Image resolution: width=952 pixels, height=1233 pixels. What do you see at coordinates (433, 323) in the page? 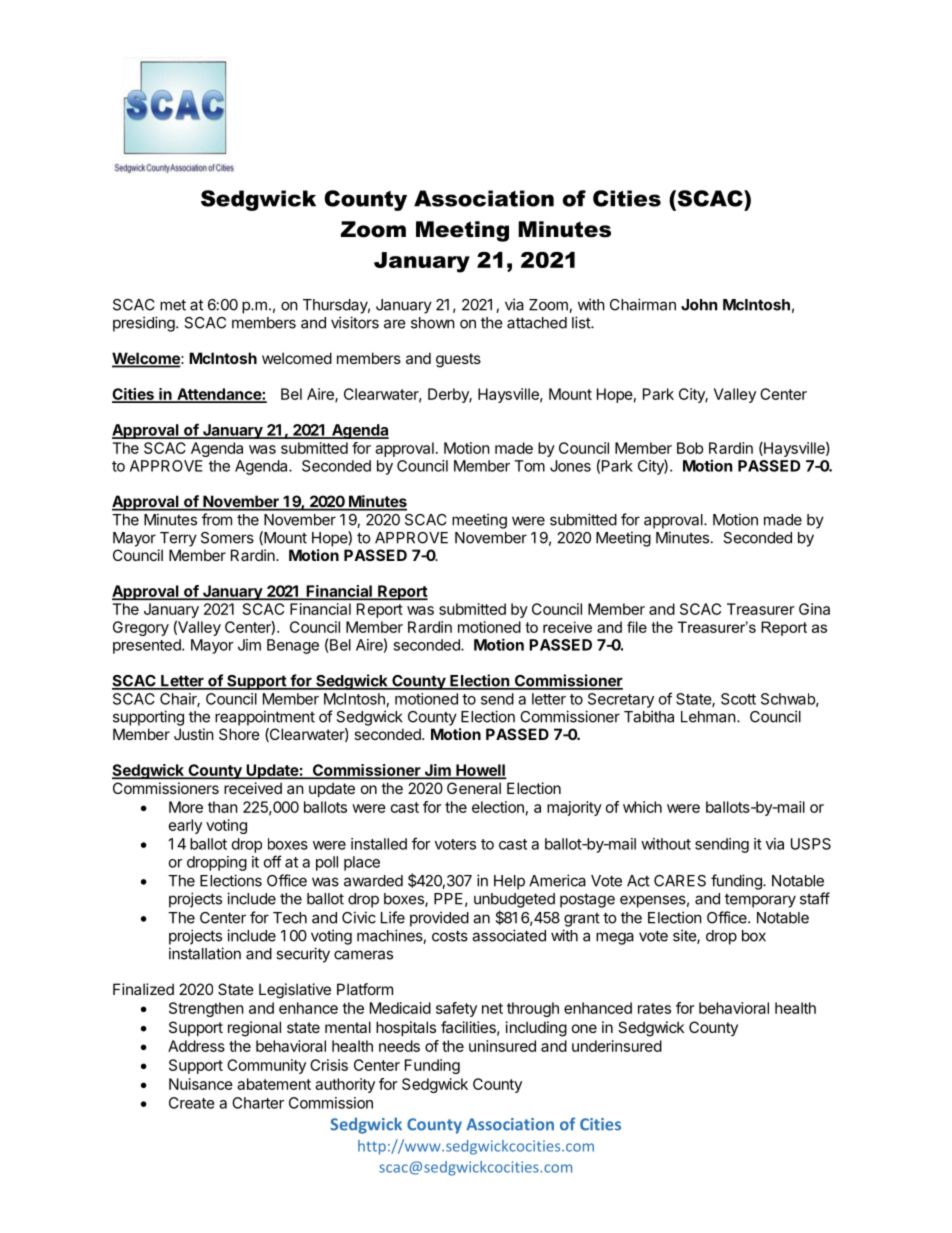
I see `shown` at bounding box center [433, 323].
